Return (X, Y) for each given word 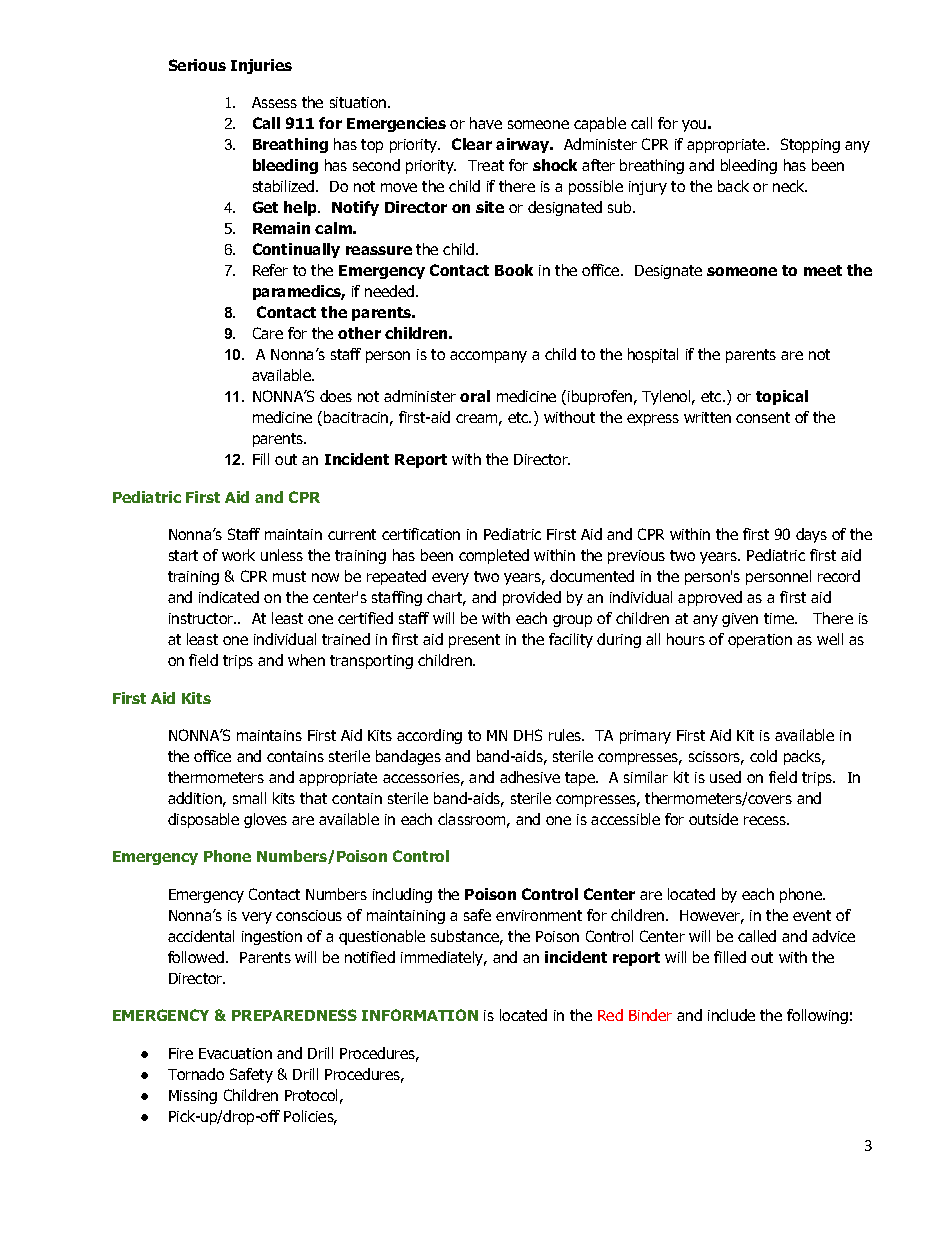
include (731, 1015)
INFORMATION (420, 1015)
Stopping (810, 145)
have (486, 123)
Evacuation (235, 1053)
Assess (274, 102)
